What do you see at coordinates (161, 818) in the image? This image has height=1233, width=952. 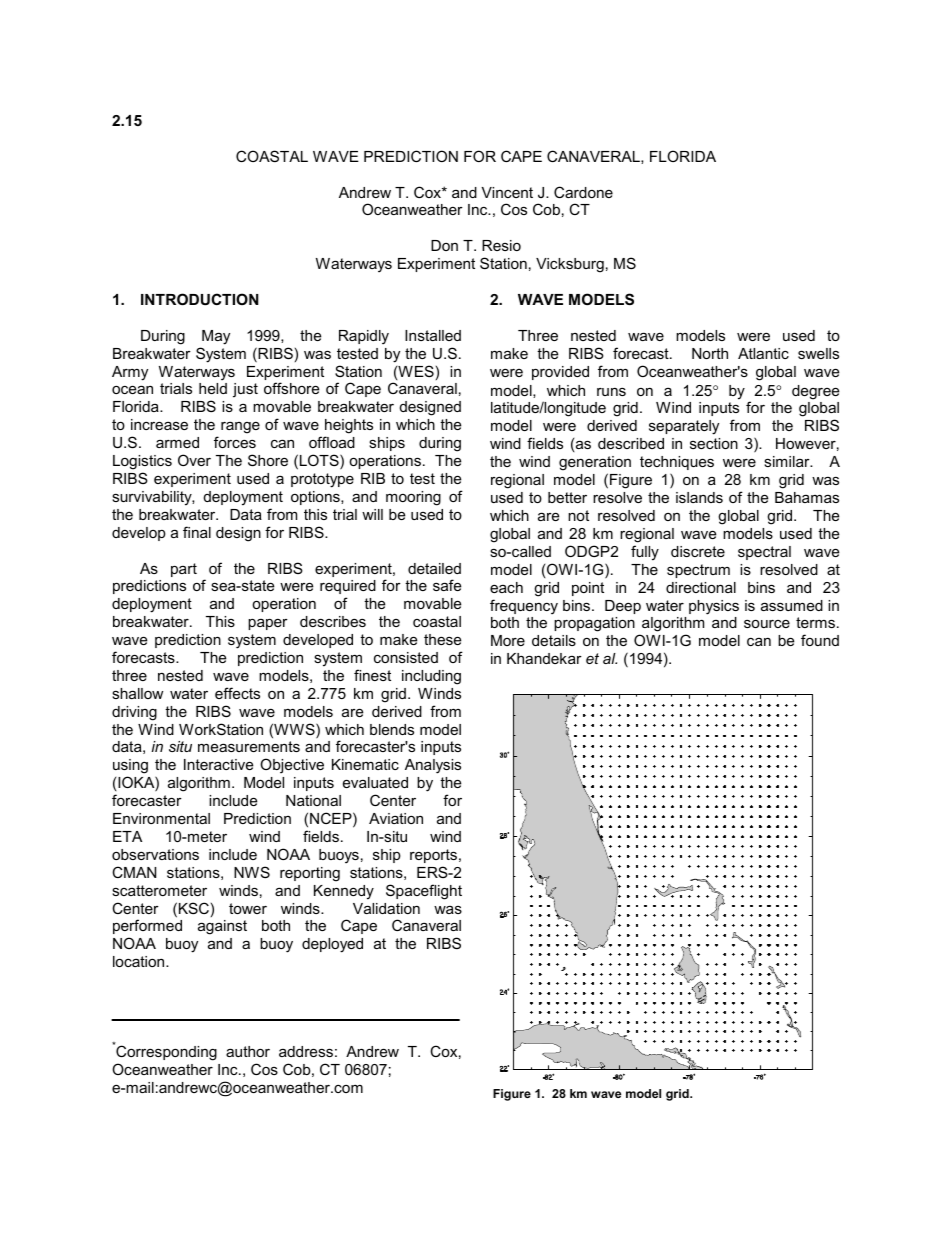 I see `Environmental` at bounding box center [161, 818].
